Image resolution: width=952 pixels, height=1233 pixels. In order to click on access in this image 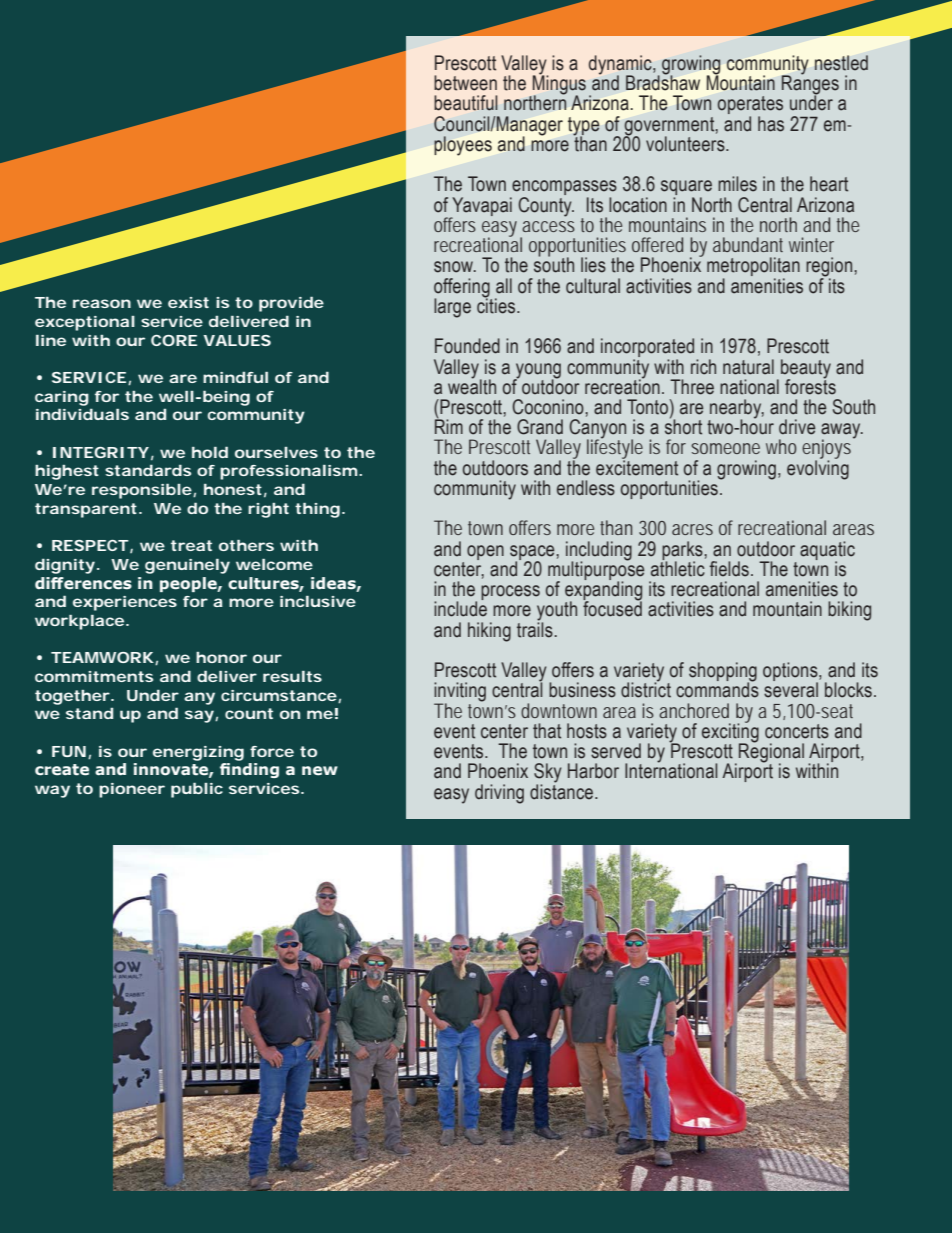, I will do `click(548, 226)`.
